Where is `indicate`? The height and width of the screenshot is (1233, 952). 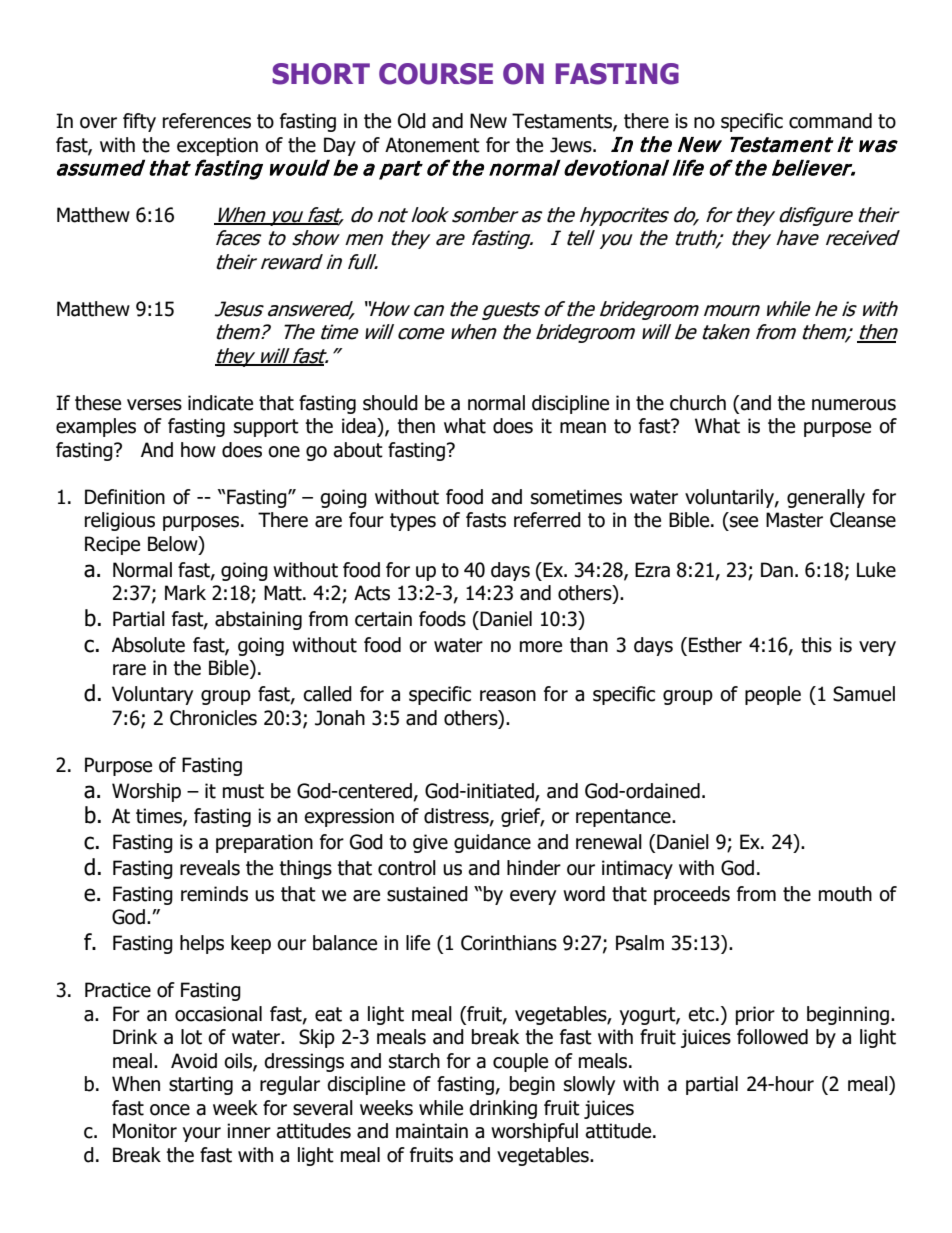 indicate is located at coordinates (220, 403).
